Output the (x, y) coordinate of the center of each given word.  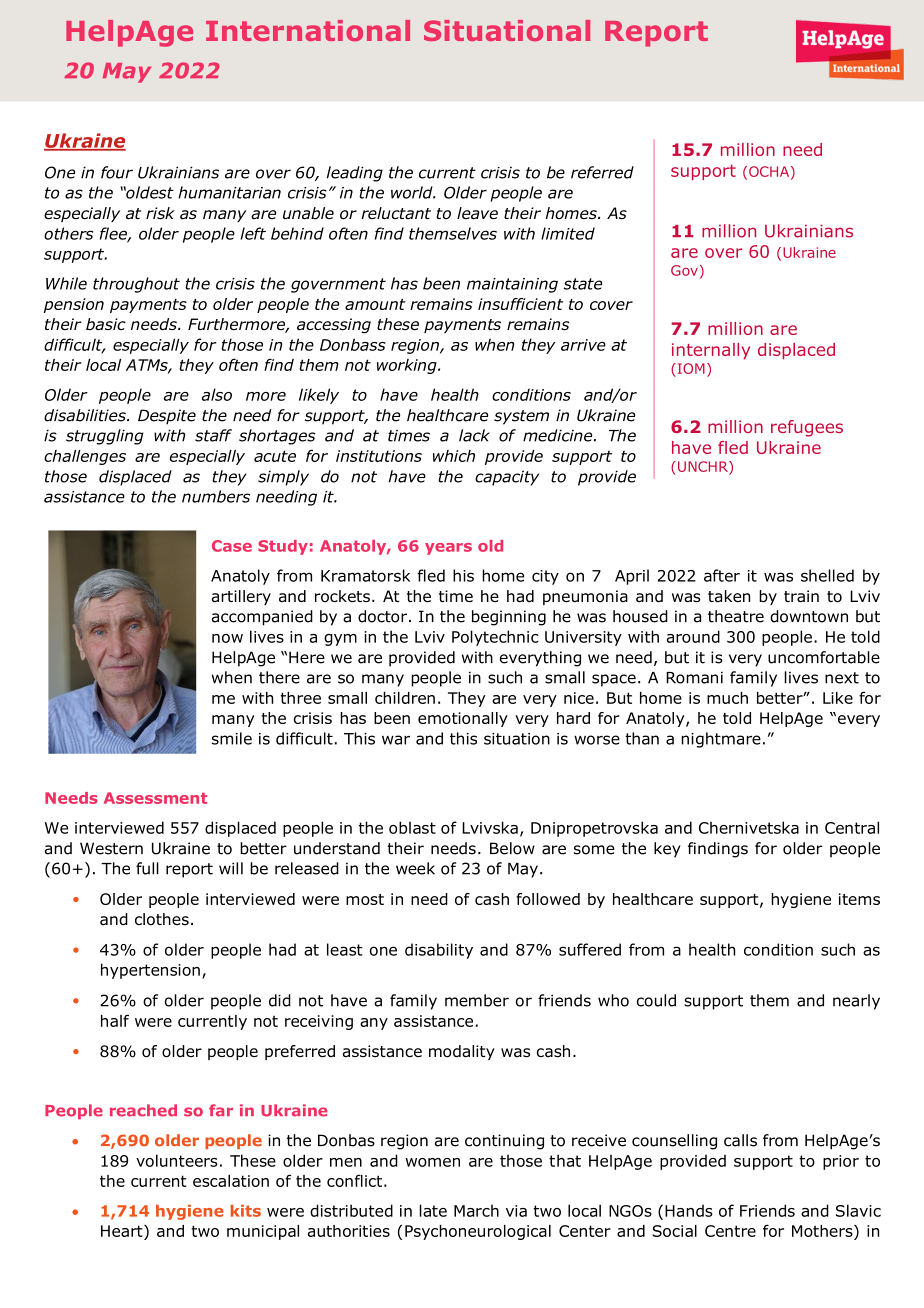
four (117, 172)
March (476, 1210)
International (308, 30)
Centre (730, 1231)
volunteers (177, 1160)
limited (568, 233)
